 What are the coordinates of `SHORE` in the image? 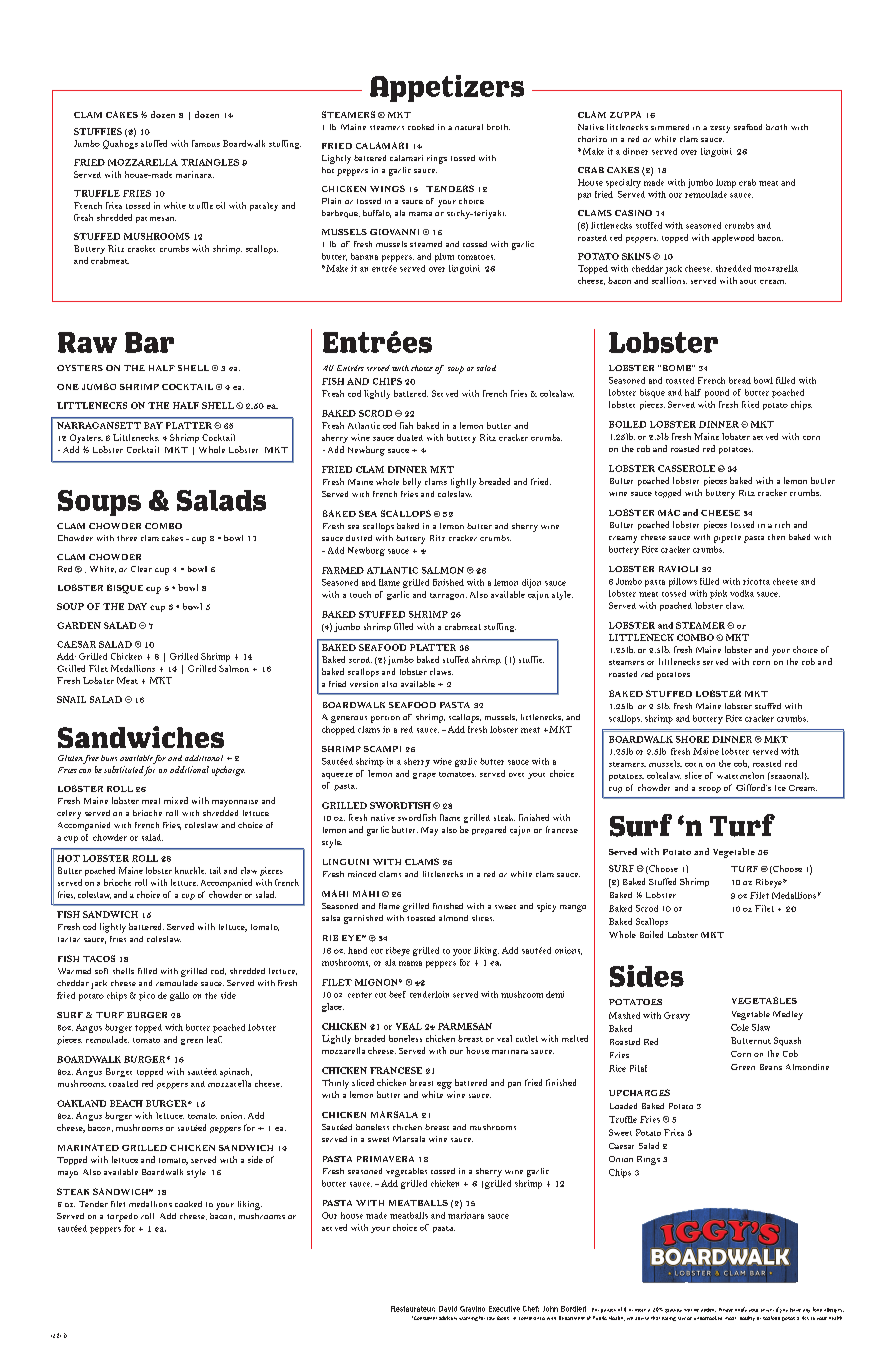 It's located at (692, 739).
